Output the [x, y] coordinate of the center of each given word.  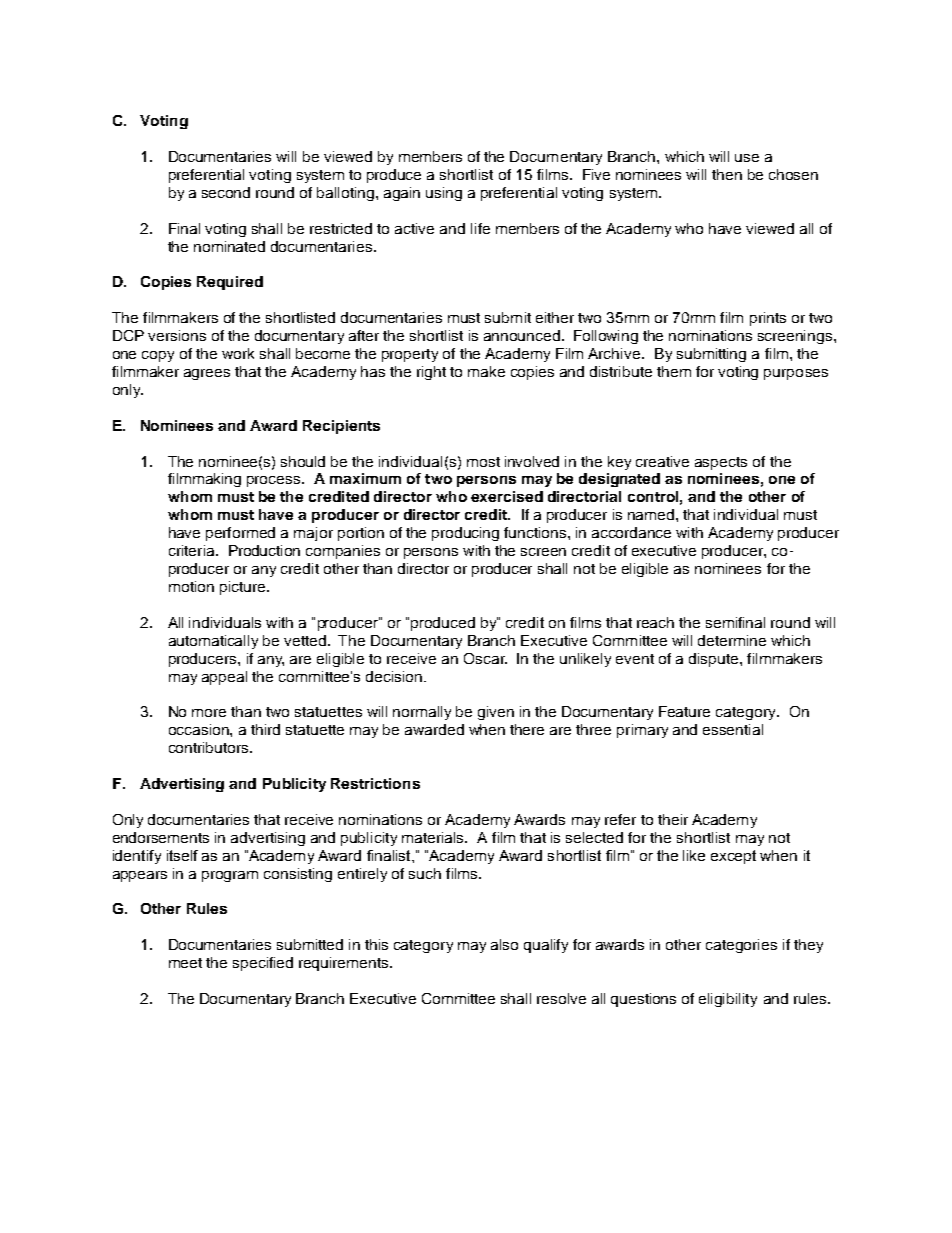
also [504, 944]
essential [733, 729]
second [226, 192]
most [483, 462]
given [496, 713]
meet [185, 963]
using [444, 194]
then [727, 174]
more [209, 713]
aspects [721, 463]
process [275, 481]
